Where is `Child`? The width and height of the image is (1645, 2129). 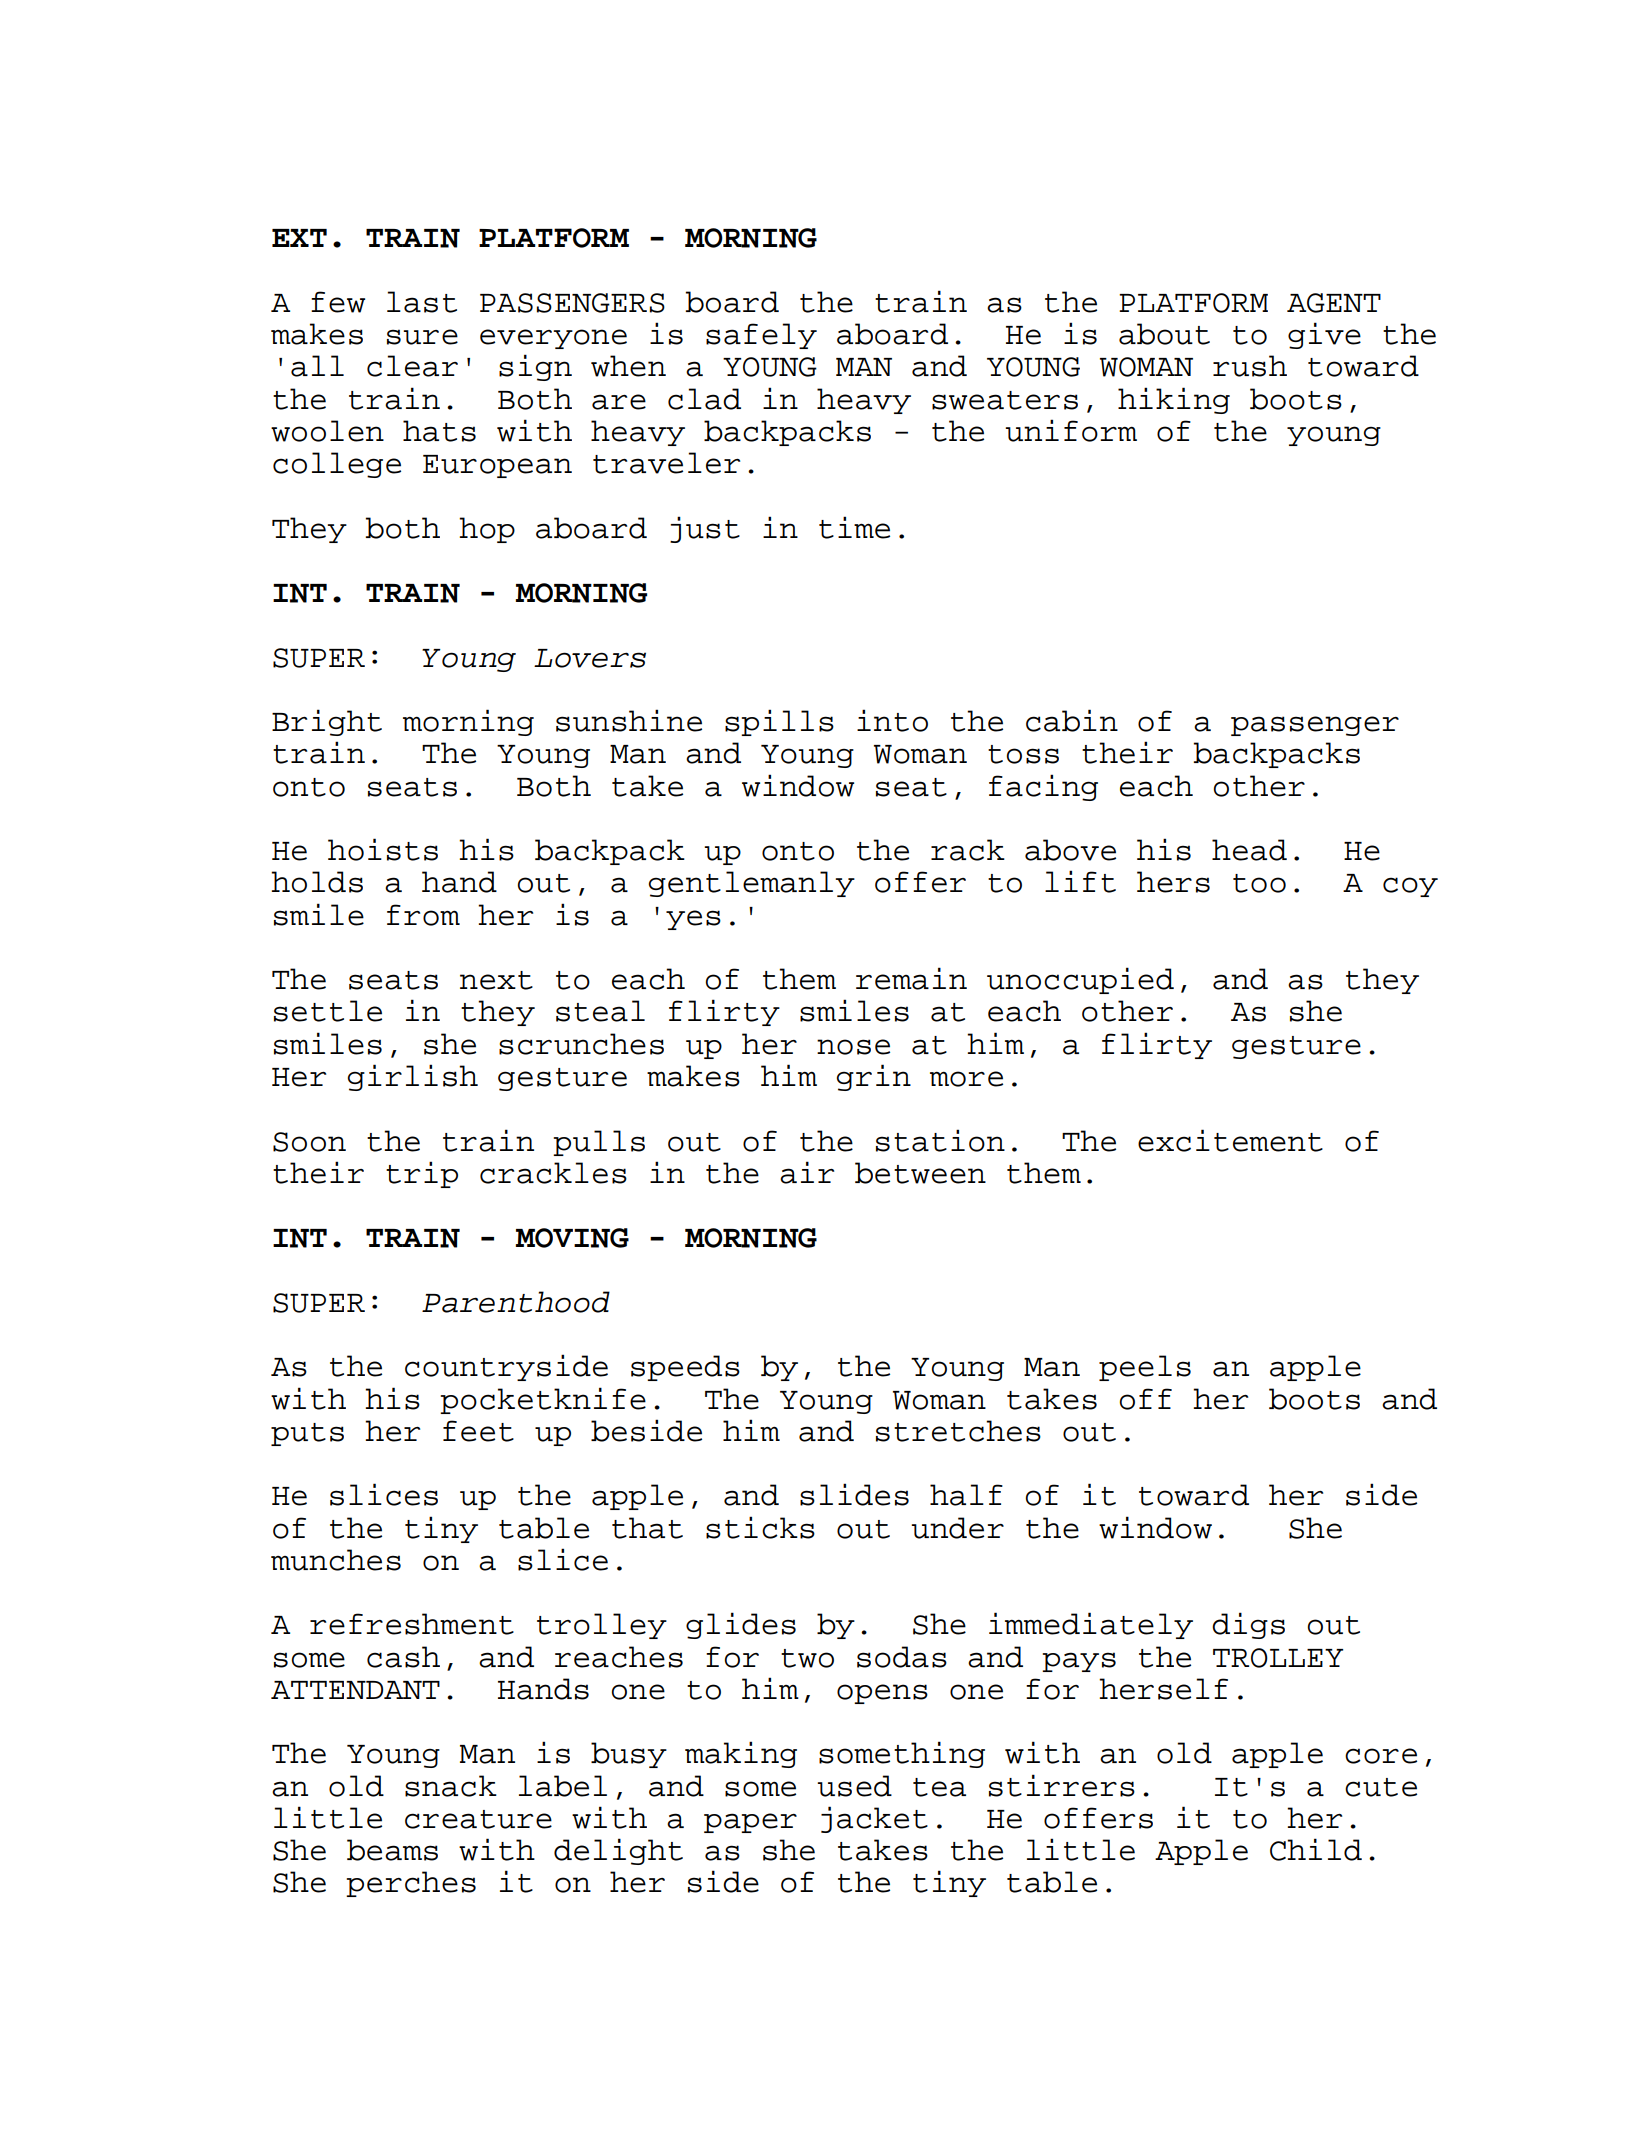
Child is located at coordinates (1316, 1849).
